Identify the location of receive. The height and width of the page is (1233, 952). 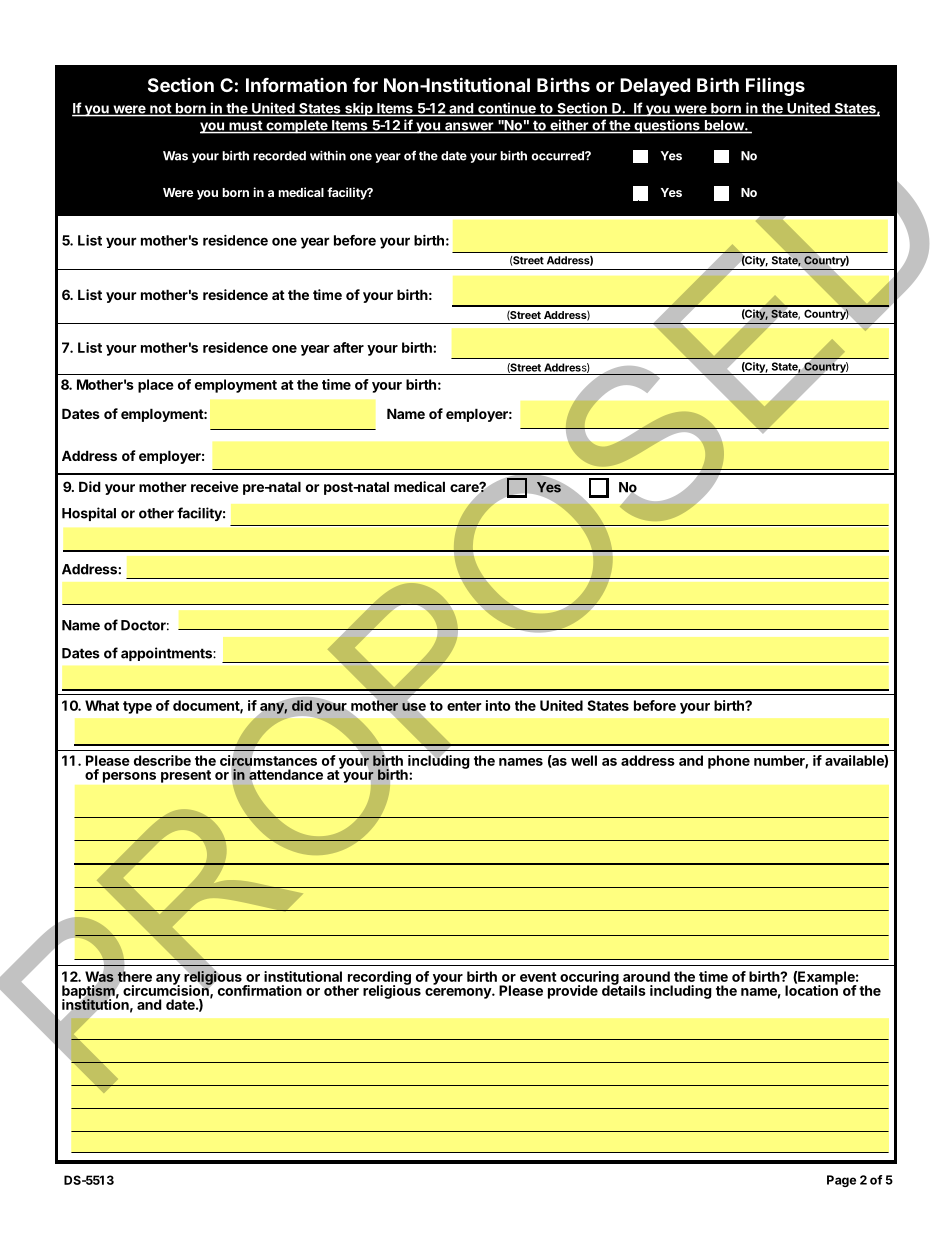
(215, 486).
